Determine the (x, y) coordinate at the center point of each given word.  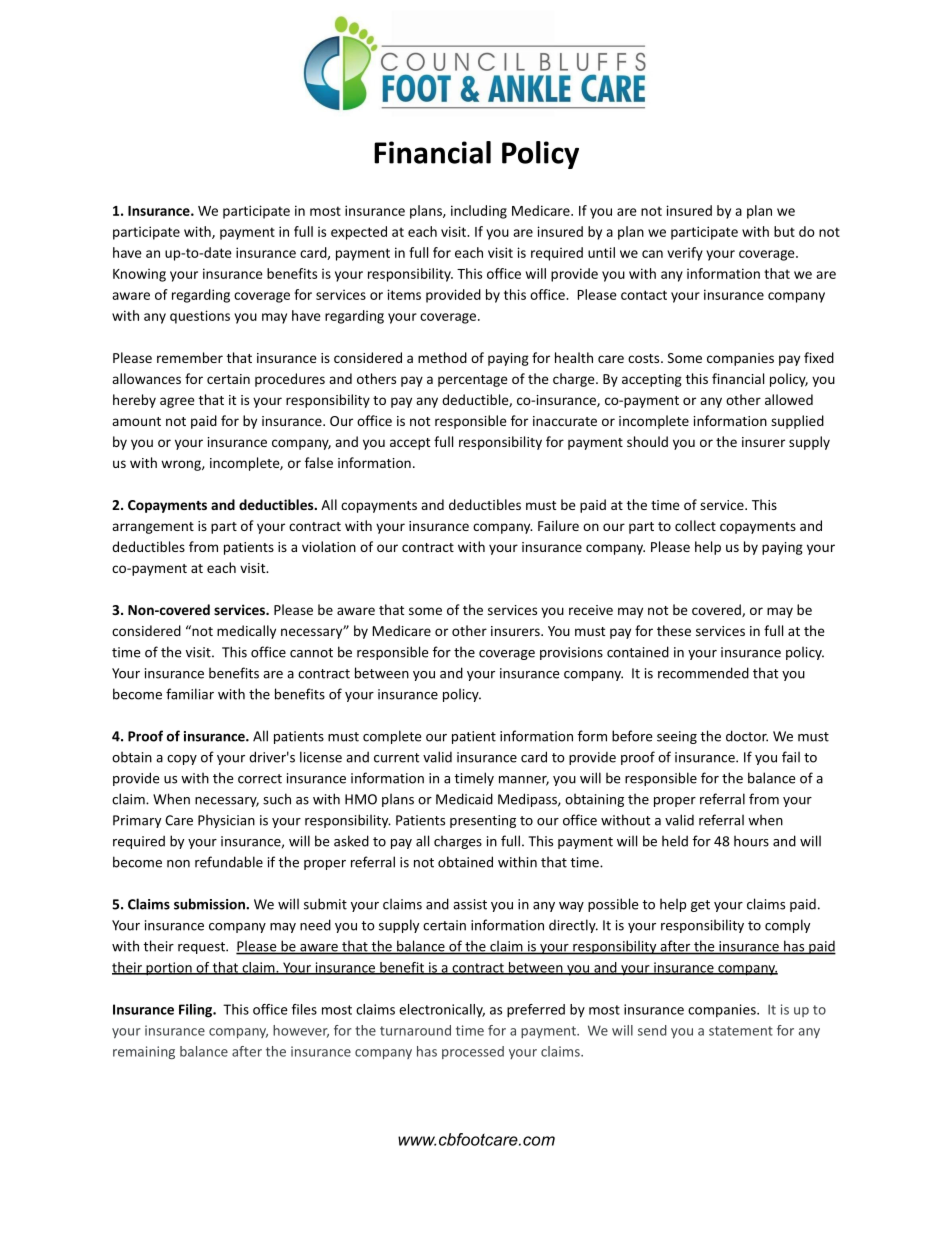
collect (695, 525)
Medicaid (464, 799)
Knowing (139, 275)
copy (182, 760)
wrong (182, 465)
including (479, 212)
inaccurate (565, 421)
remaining (144, 1052)
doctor (747, 736)
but (784, 231)
